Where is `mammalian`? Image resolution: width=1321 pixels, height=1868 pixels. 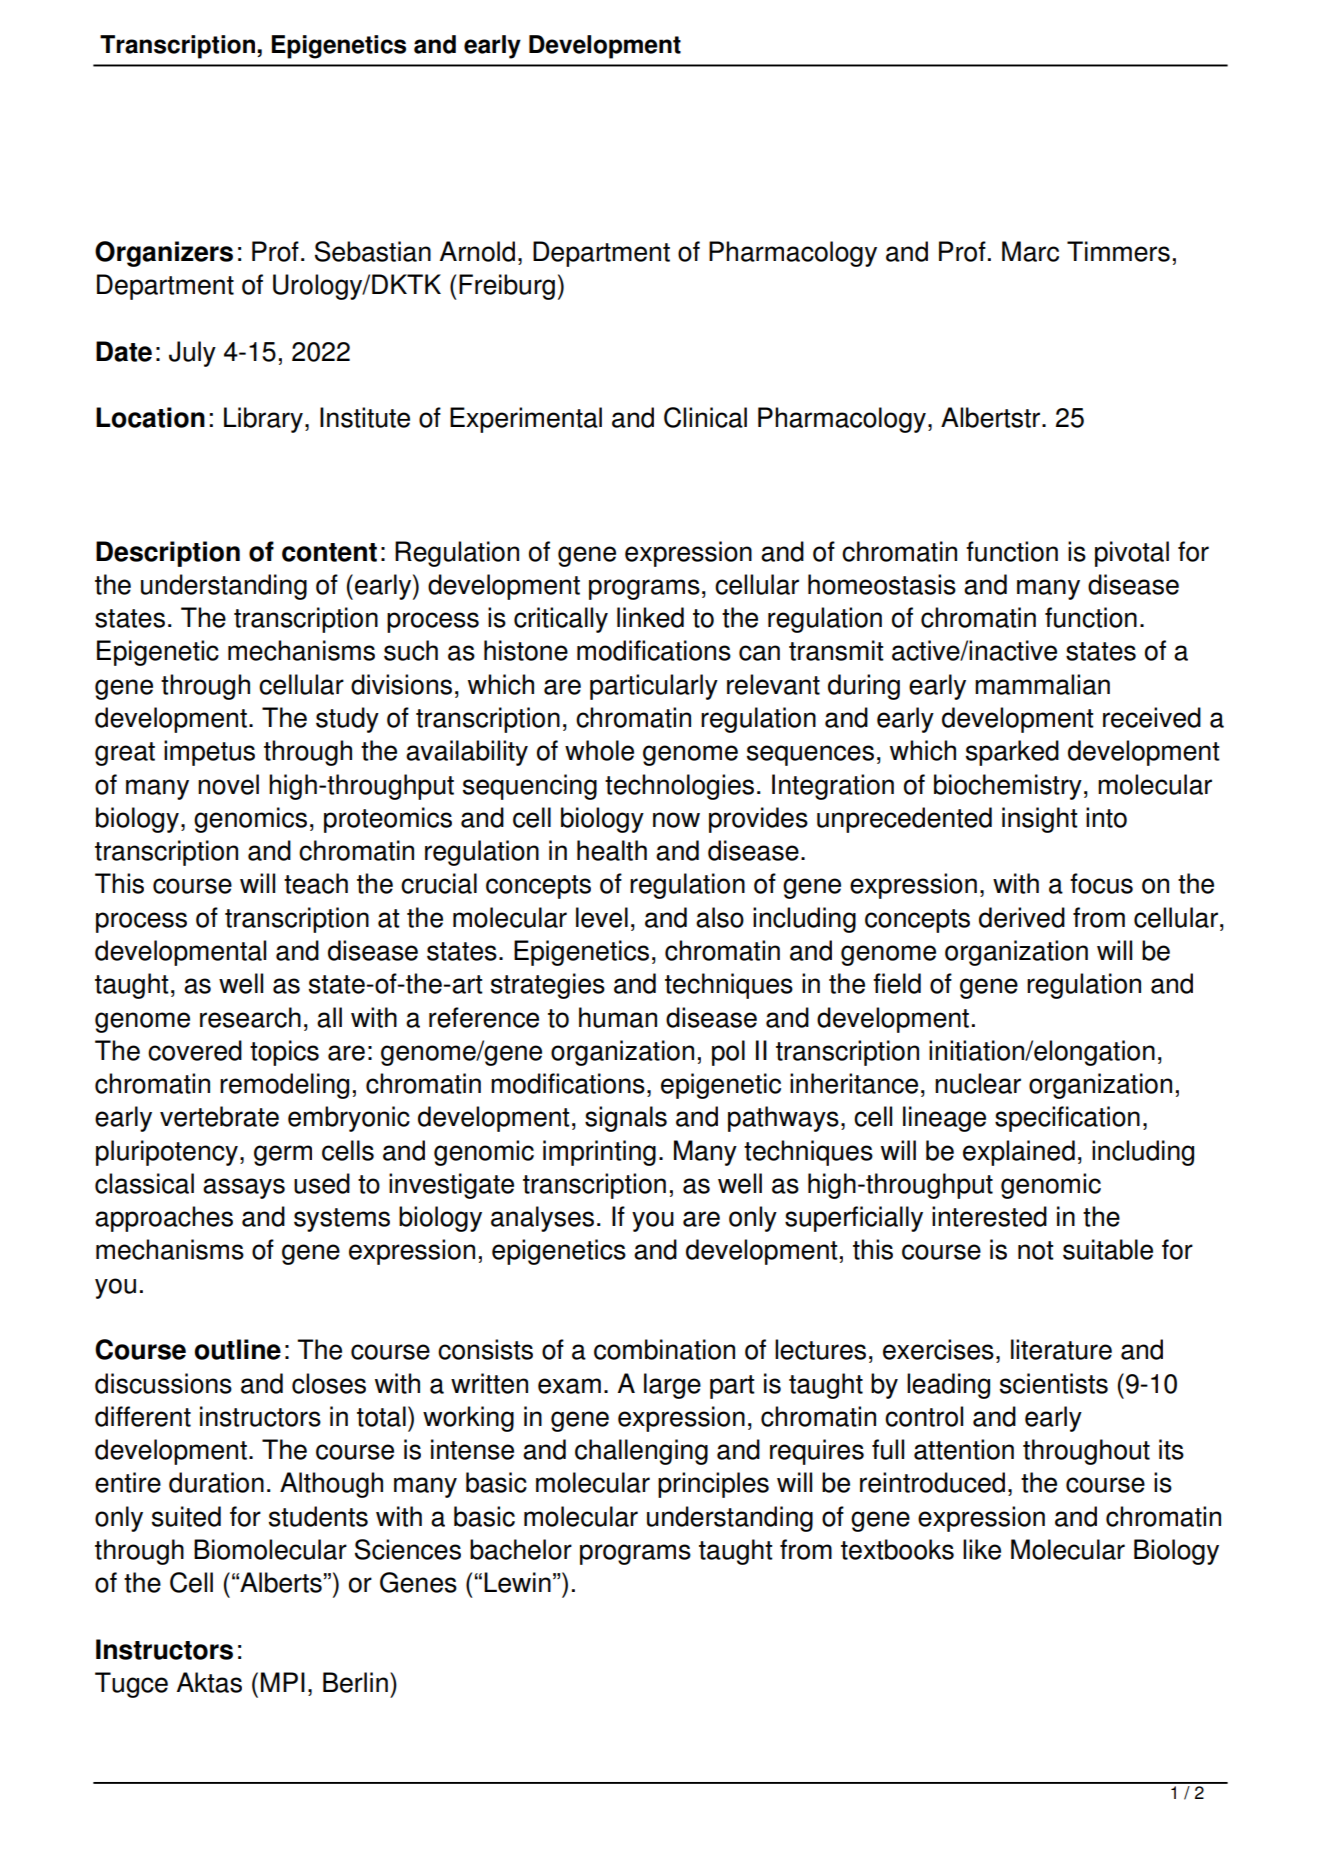
mammalian is located at coordinates (1042, 684).
